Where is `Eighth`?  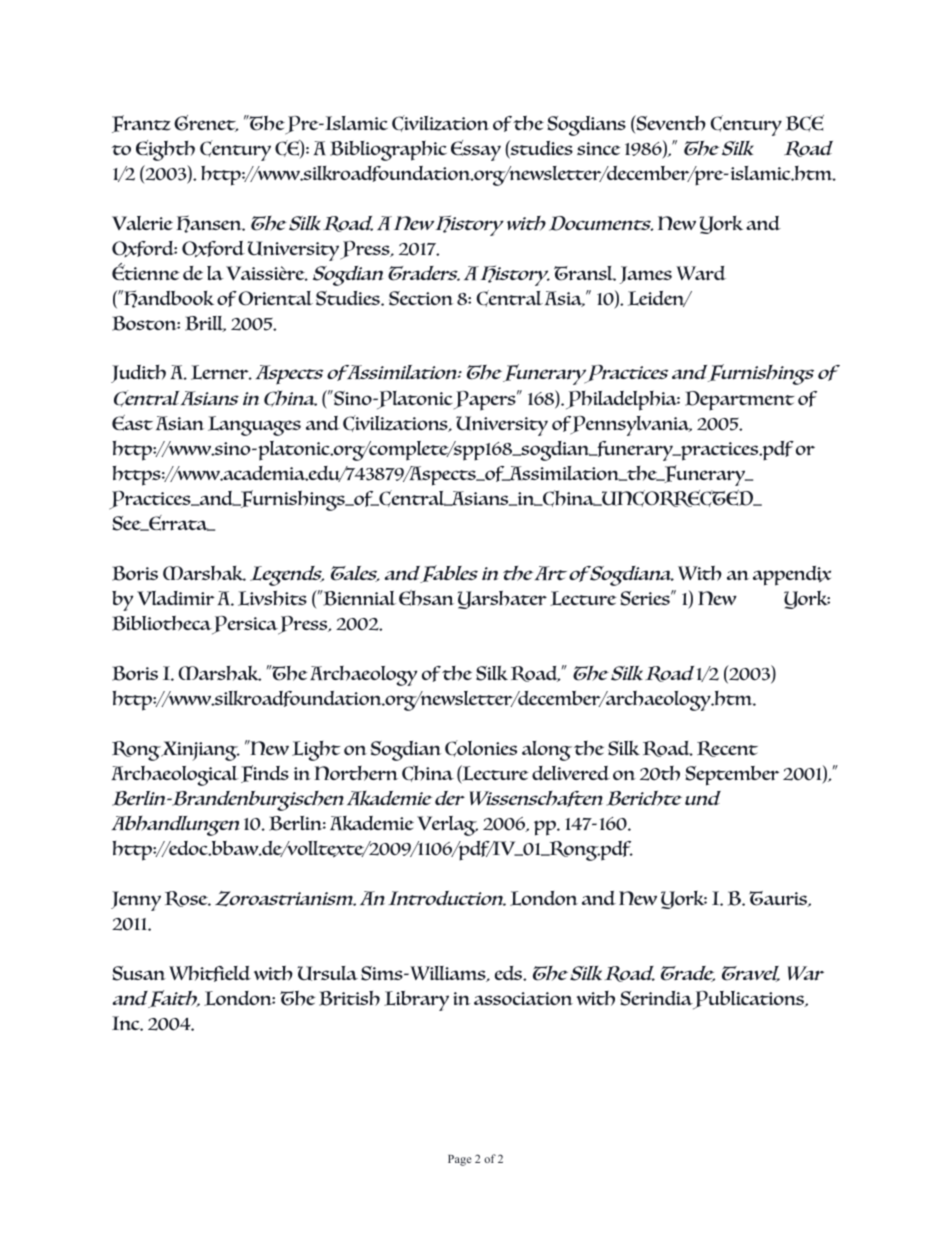
Eighth is located at coordinates (165, 150).
